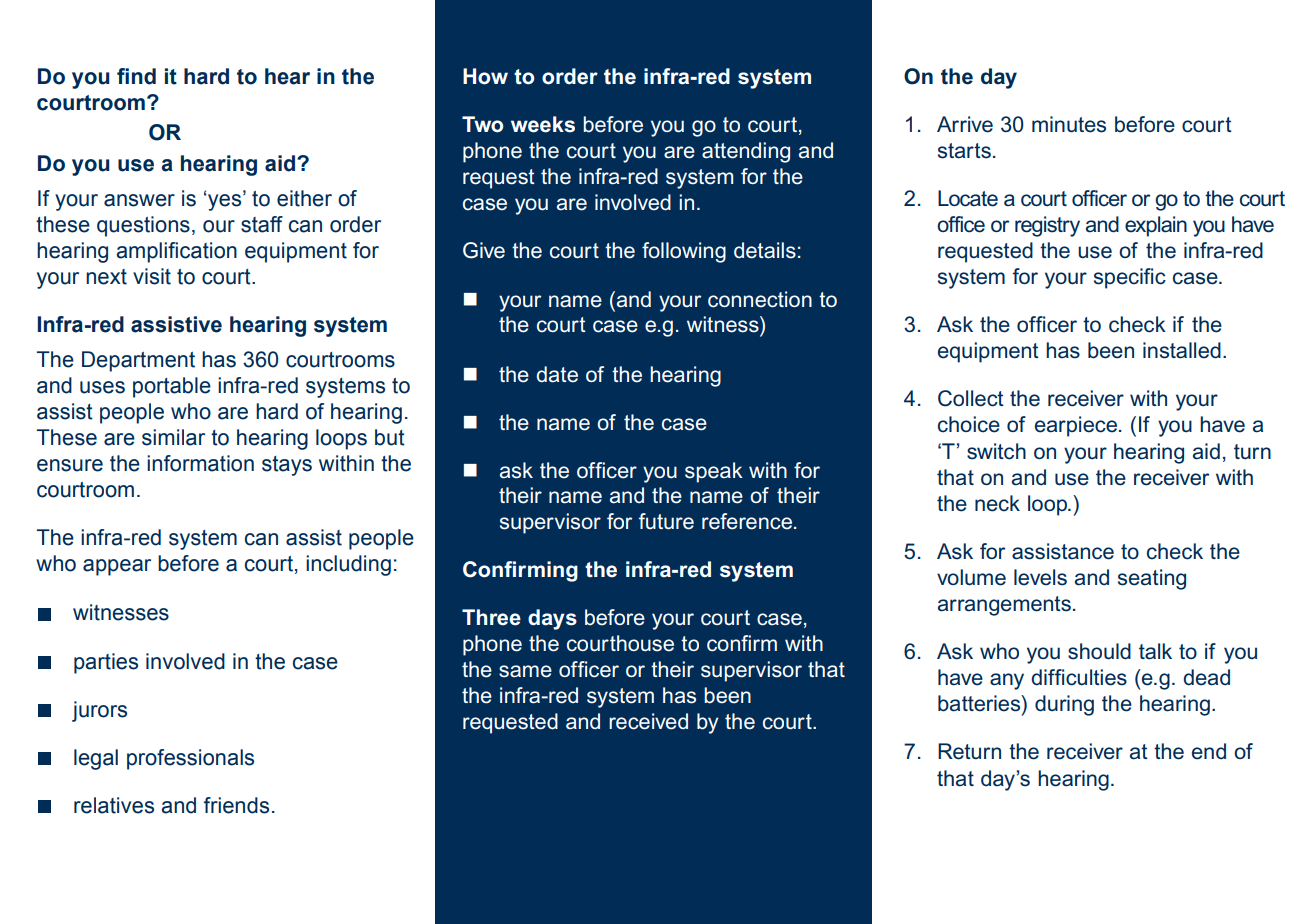 Image resolution: width=1308 pixels, height=924 pixels. I want to click on earpiece, so click(1077, 426).
